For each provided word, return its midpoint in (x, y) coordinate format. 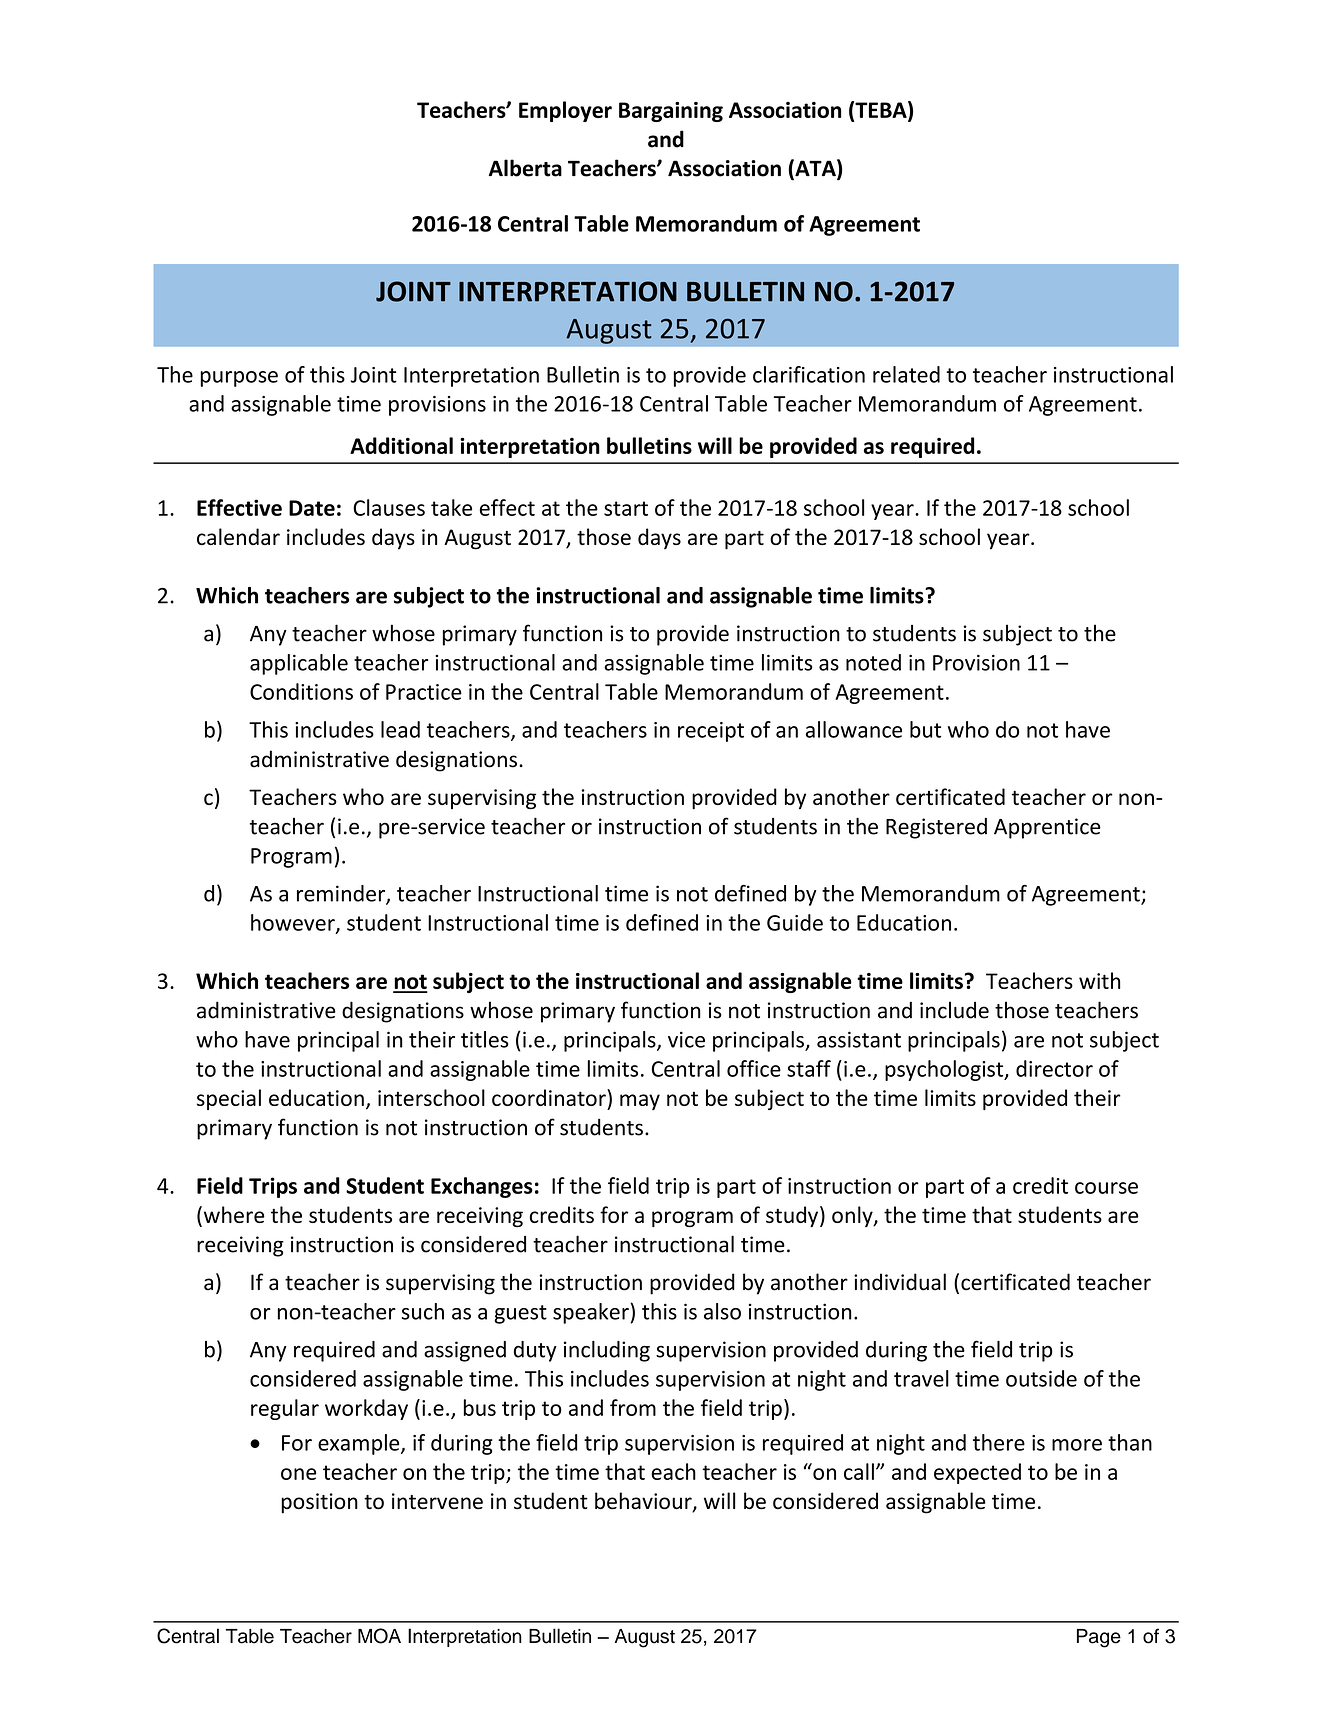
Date (312, 508)
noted (873, 662)
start (626, 508)
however (294, 923)
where (233, 1216)
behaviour (644, 1502)
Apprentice (1047, 828)
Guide (795, 922)
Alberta (525, 168)
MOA (379, 1636)
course (1106, 1188)
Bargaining (671, 112)
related (906, 374)
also (722, 1311)
